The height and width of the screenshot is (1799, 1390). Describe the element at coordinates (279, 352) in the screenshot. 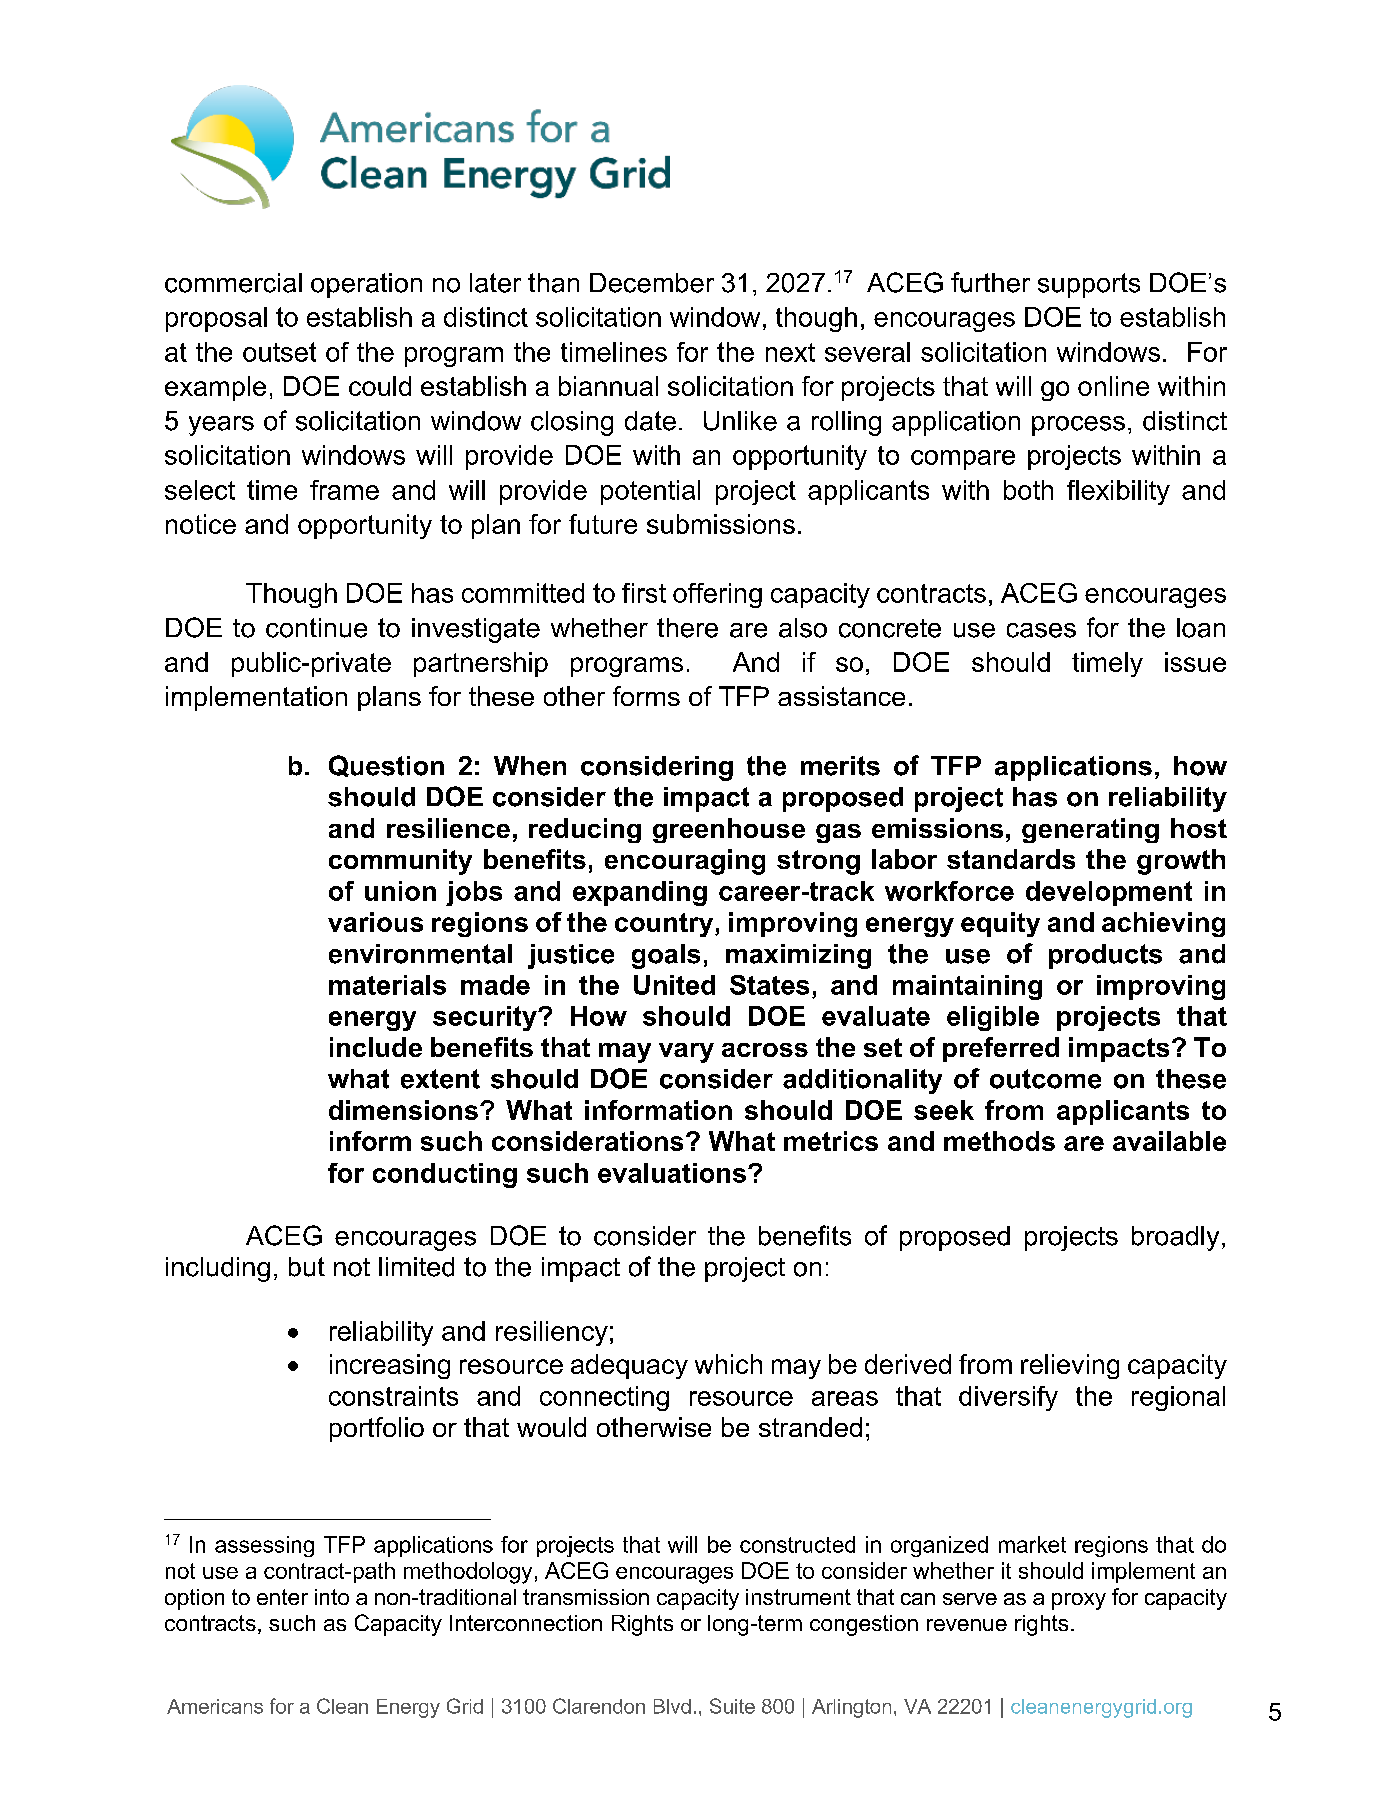

I see `outset` at that location.
